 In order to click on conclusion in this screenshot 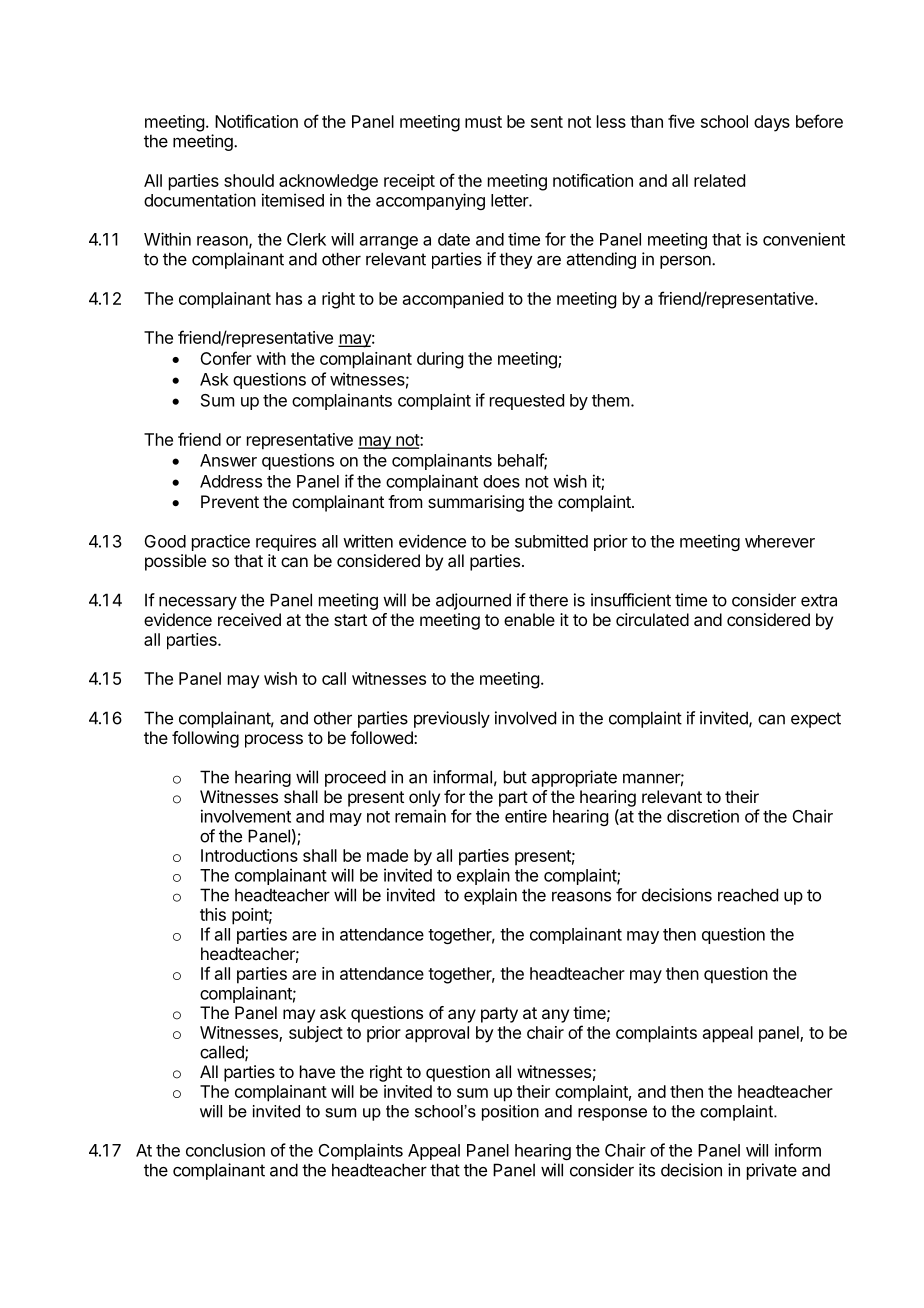, I will do `click(225, 1150)`.
